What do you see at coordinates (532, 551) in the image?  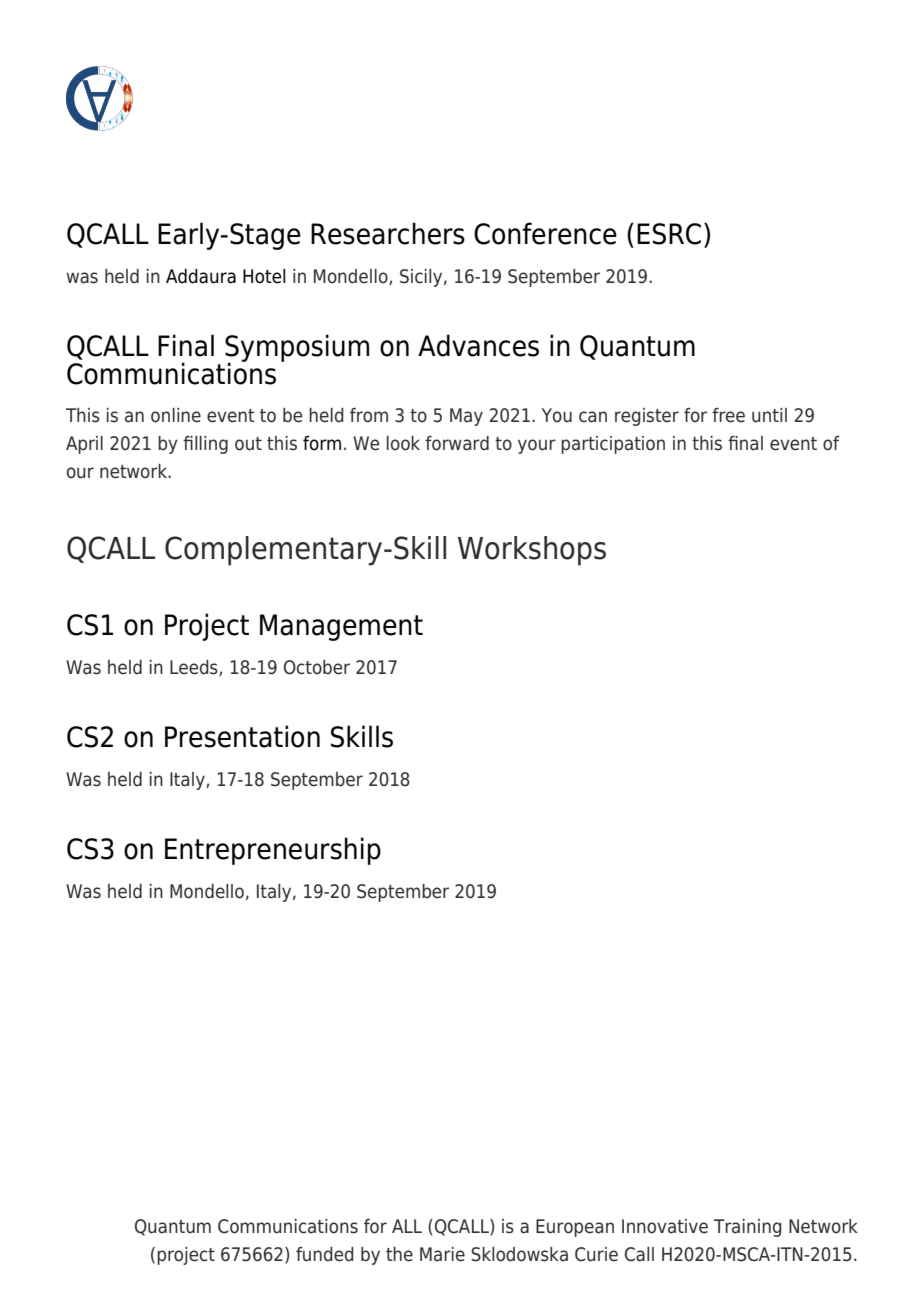 I see `Workshops` at bounding box center [532, 551].
